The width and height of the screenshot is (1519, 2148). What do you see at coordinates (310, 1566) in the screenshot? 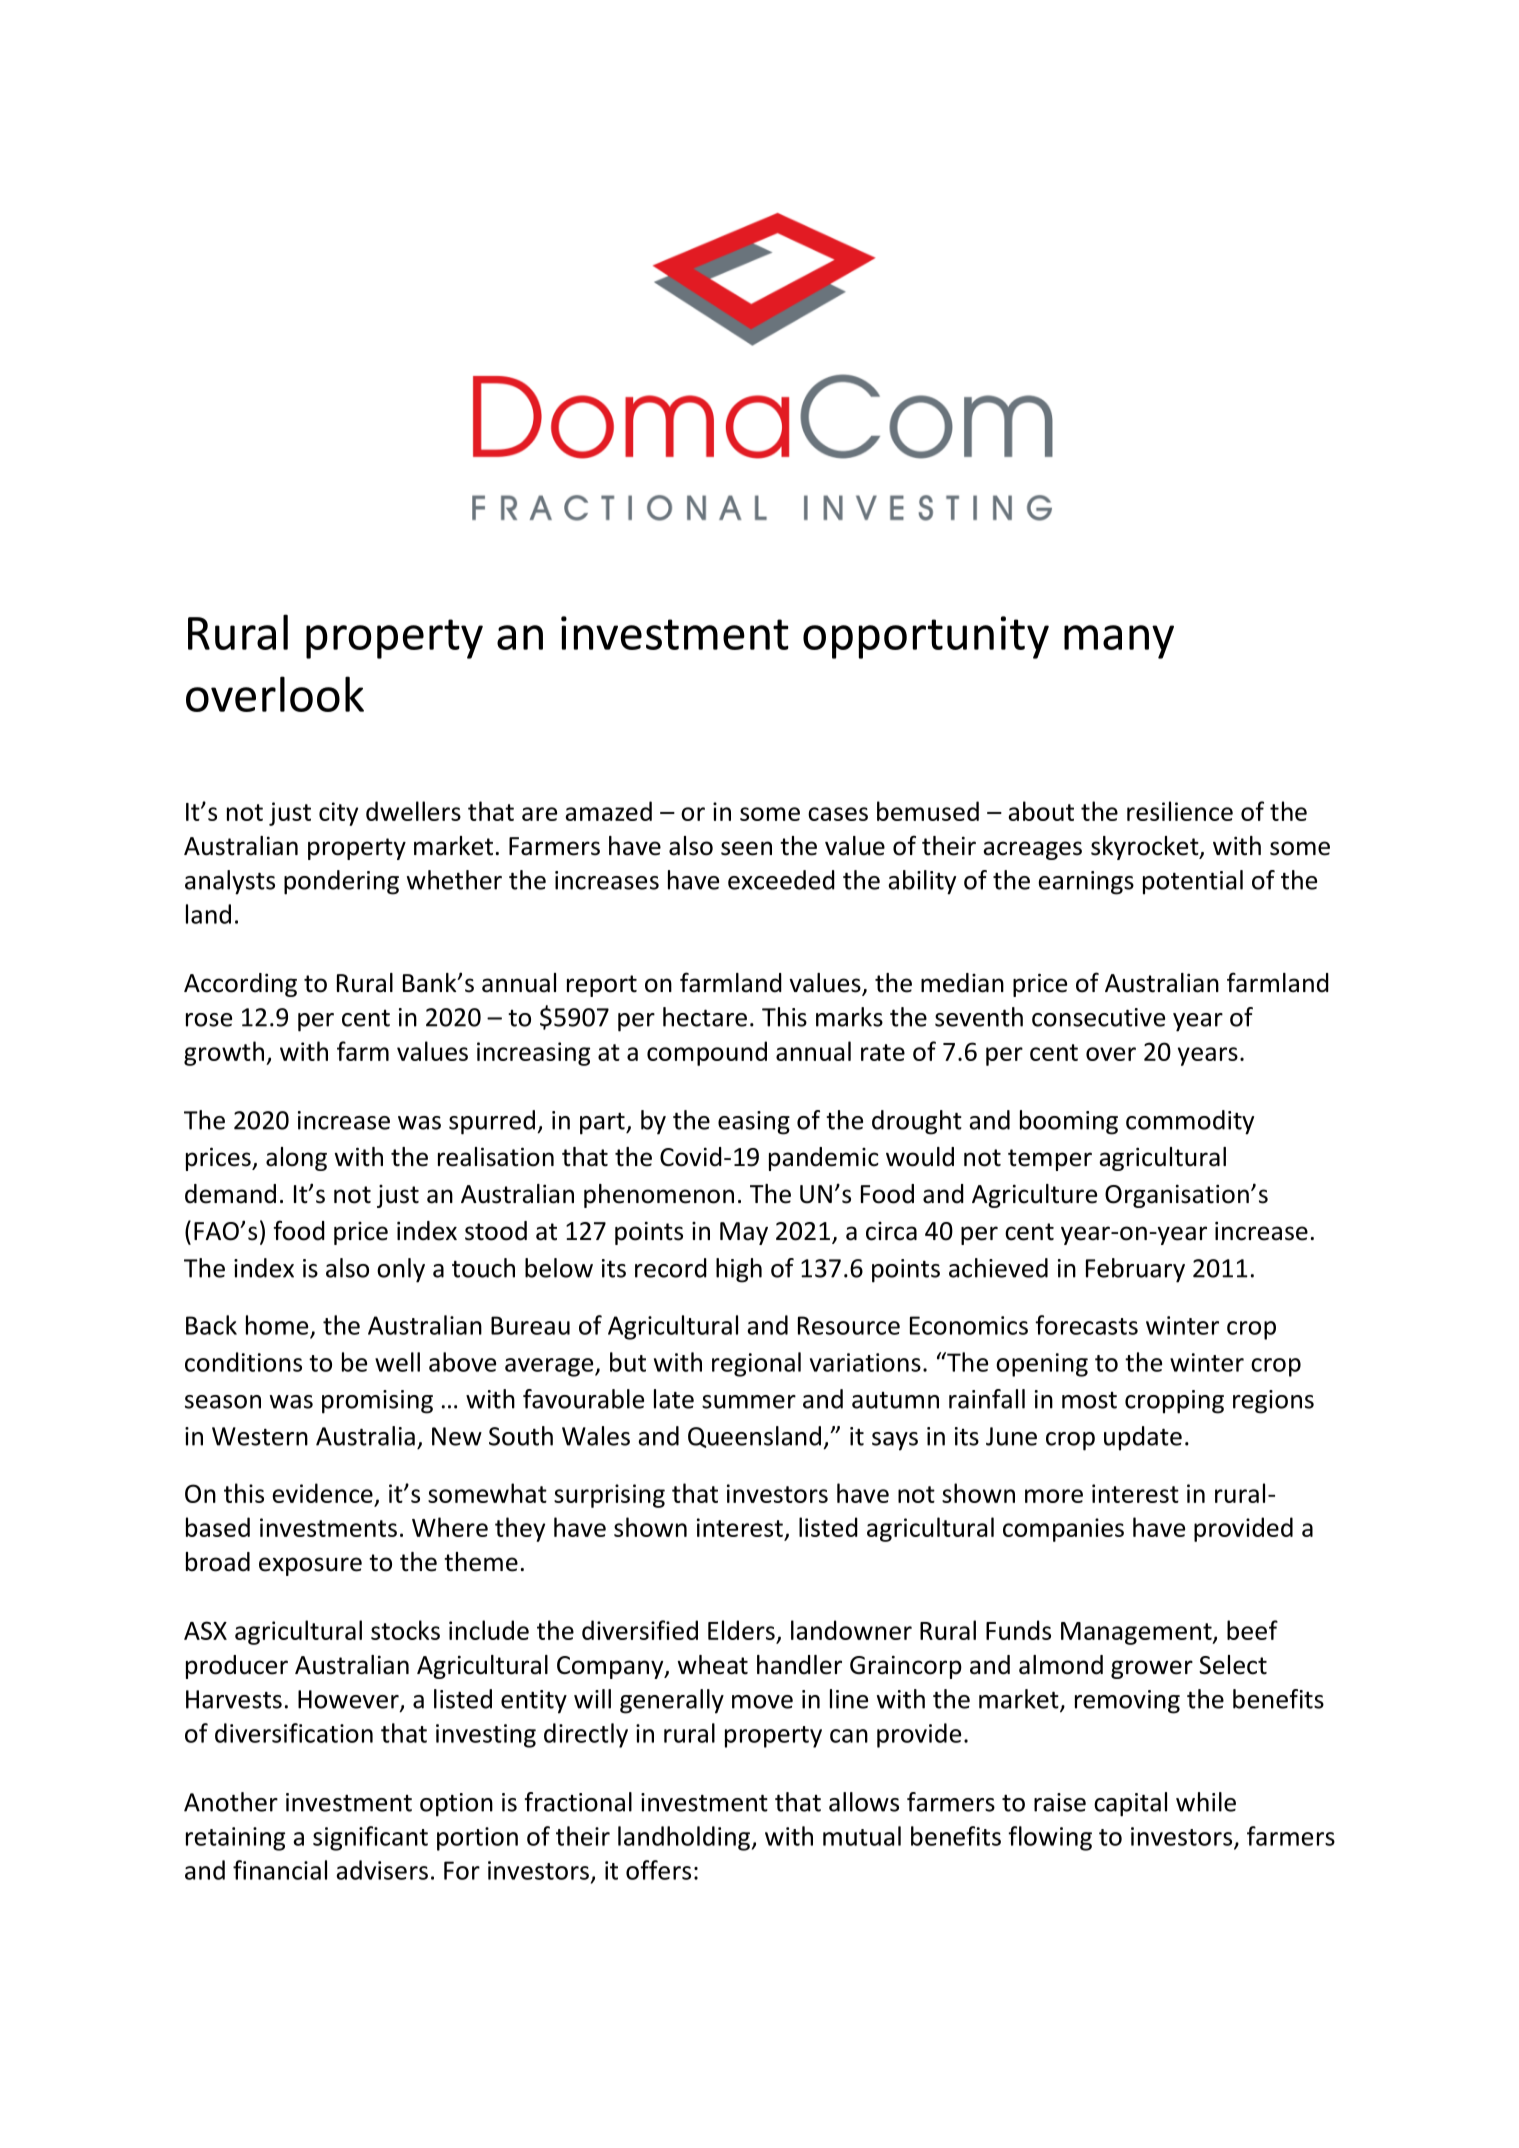
I see `exposure` at bounding box center [310, 1566].
